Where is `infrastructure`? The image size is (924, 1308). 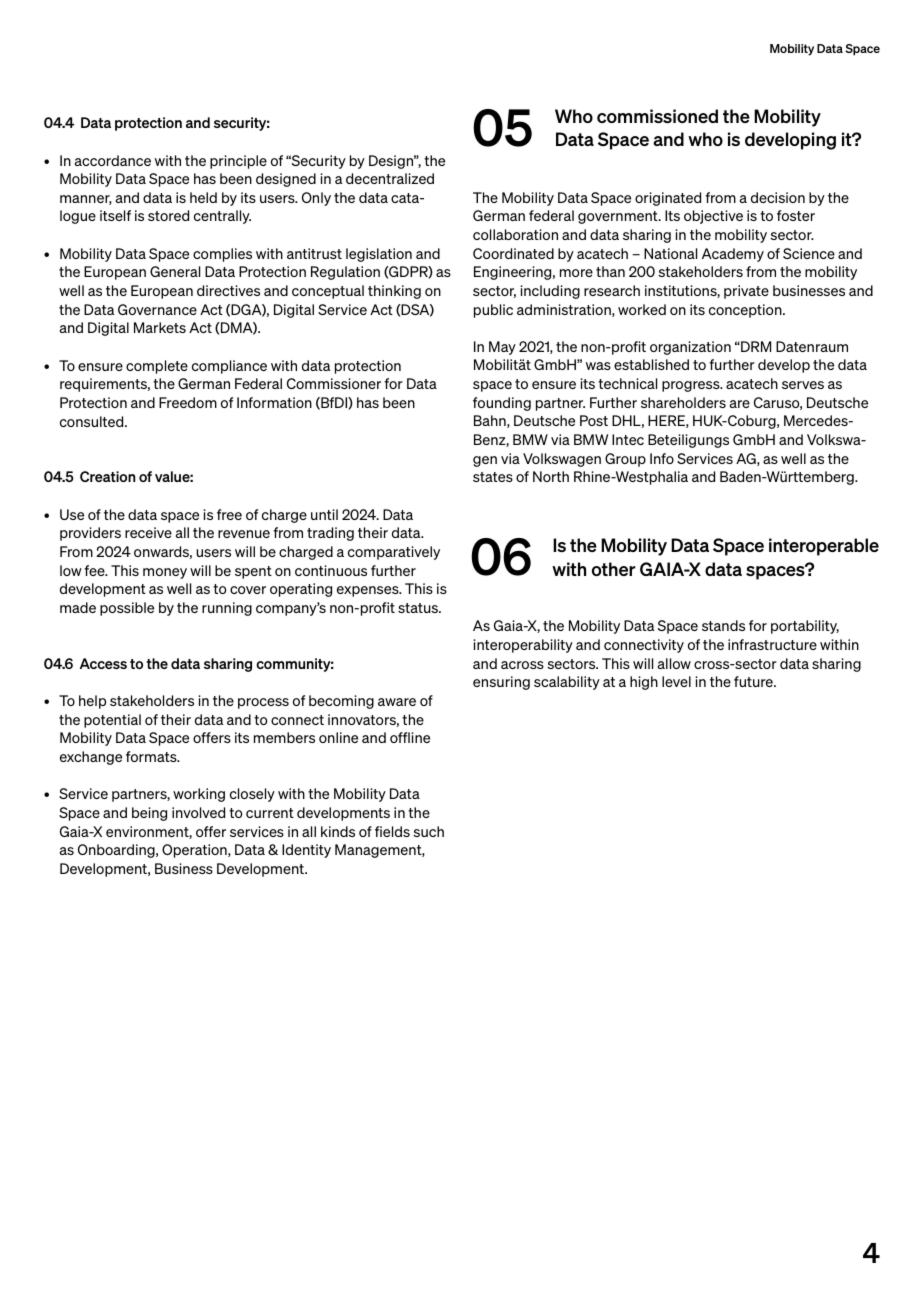
infrastructure is located at coordinates (772, 644).
